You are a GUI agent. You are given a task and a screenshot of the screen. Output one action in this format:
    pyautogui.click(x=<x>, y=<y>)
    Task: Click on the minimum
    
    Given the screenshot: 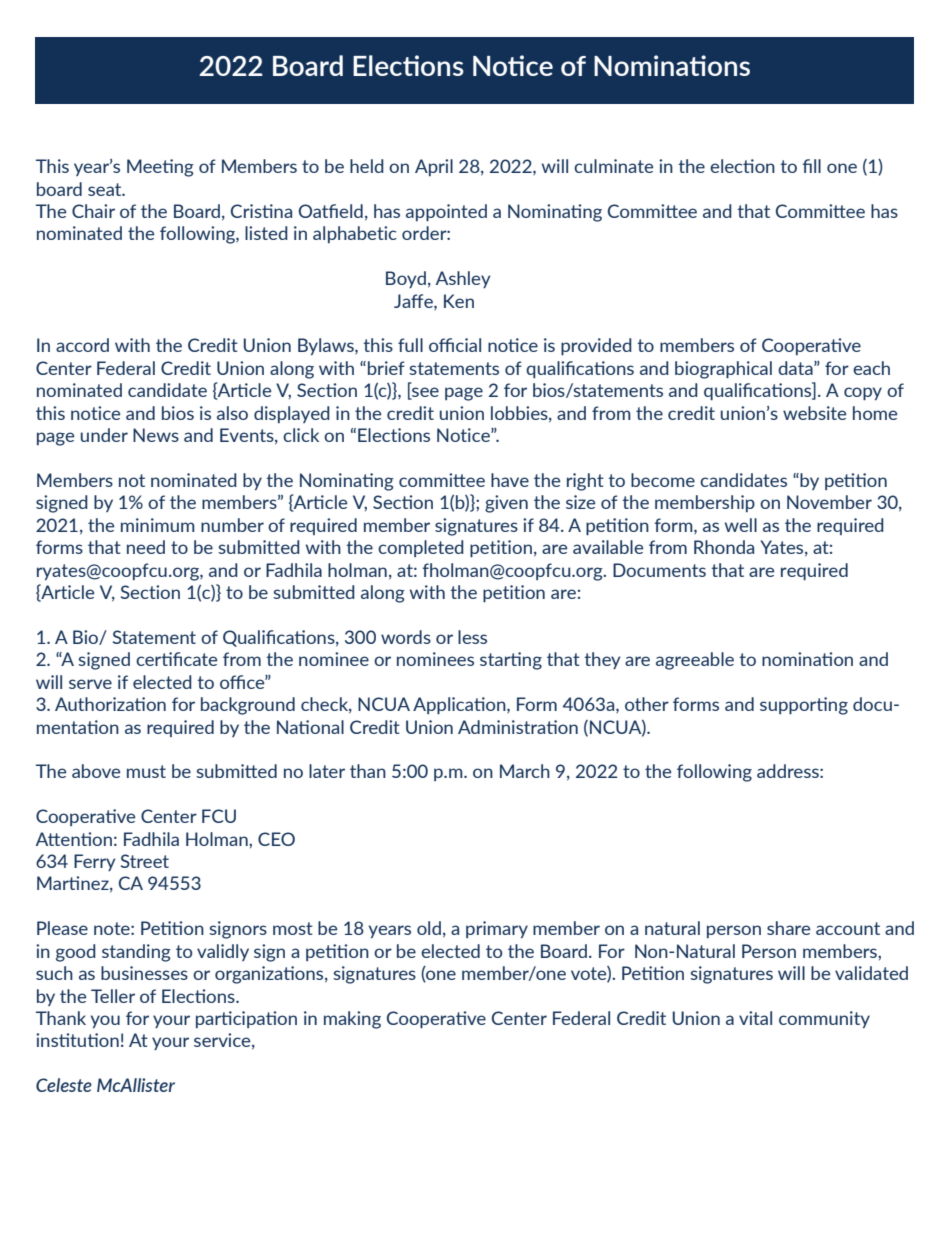 What is the action you would take?
    pyautogui.click(x=158, y=525)
